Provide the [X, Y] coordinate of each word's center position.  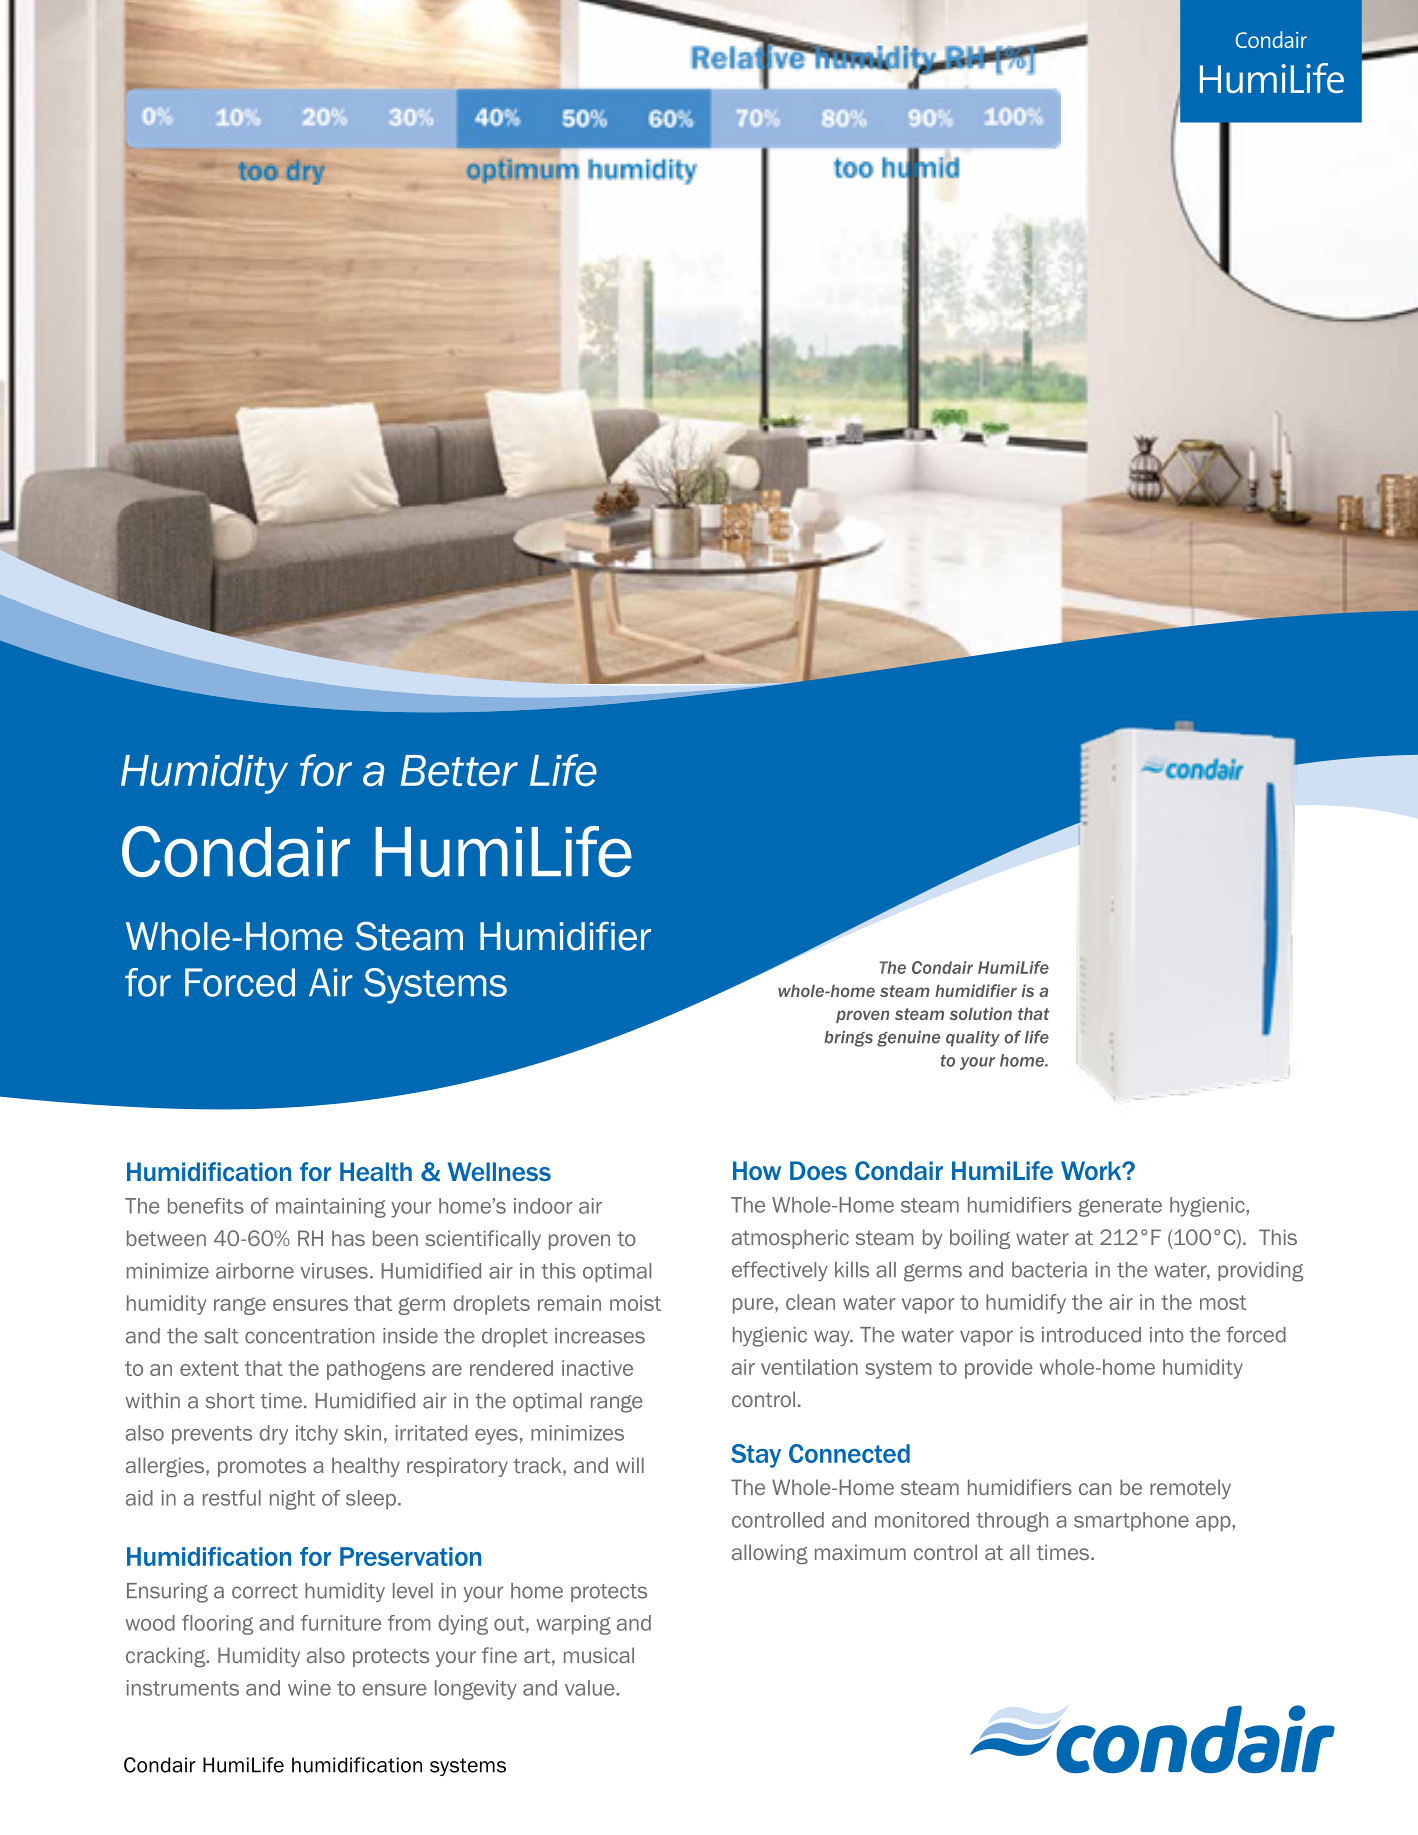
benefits [206, 1206]
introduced [1091, 1335]
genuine [908, 1039]
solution [981, 1013]
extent [209, 1368]
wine [309, 1688]
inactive [597, 1368]
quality [973, 1039]
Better [459, 771]
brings [848, 1039]
